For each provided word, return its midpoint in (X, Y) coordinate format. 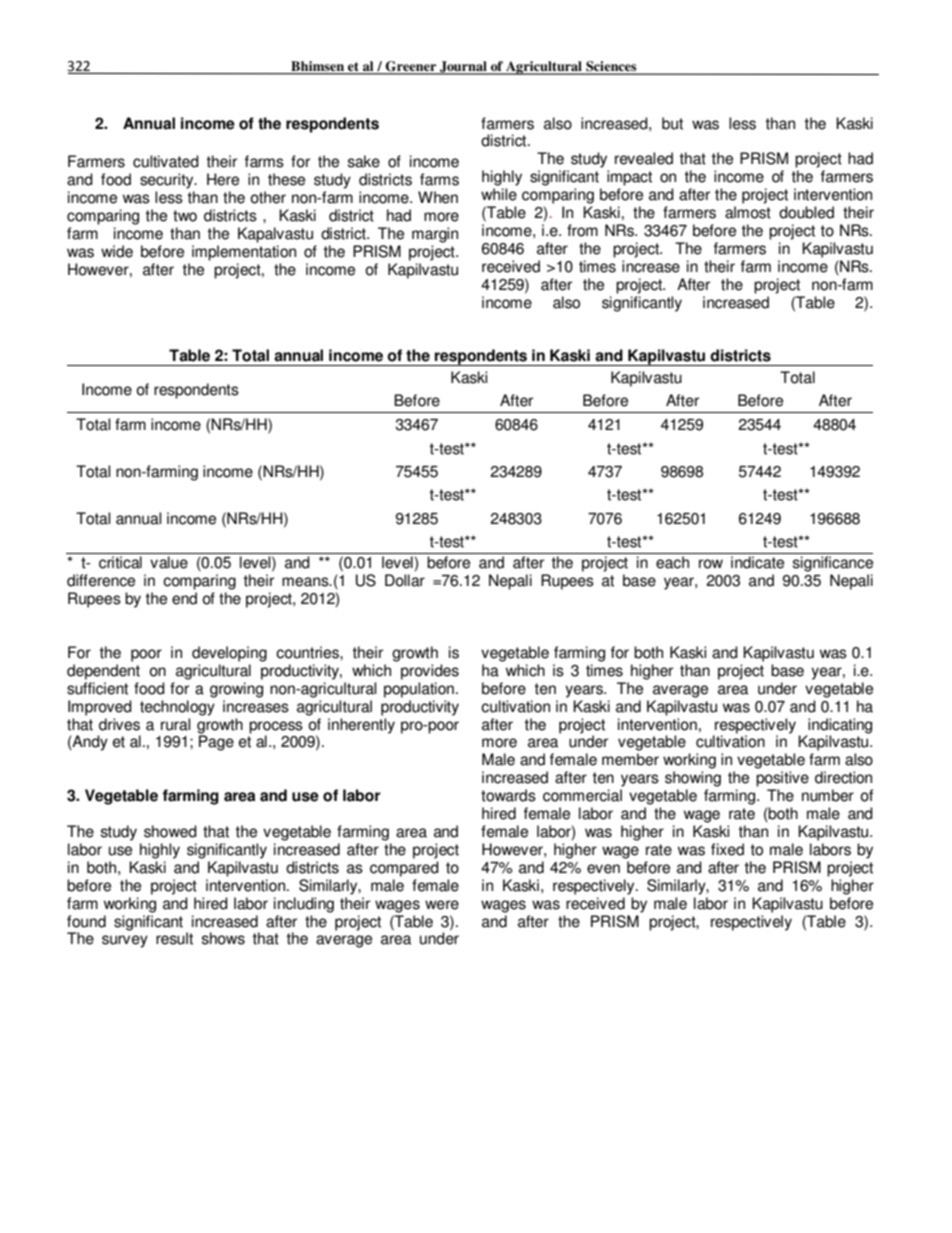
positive (782, 779)
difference (101, 580)
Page (216, 742)
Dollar (405, 580)
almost (748, 212)
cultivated (166, 161)
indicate (757, 562)
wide (117, 251)
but (672, 123)
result (174, 938)
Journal (463, 67)
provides (430, 672)
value (169, 562)
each (672, 562)
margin (435, 235)
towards (508, 795)
